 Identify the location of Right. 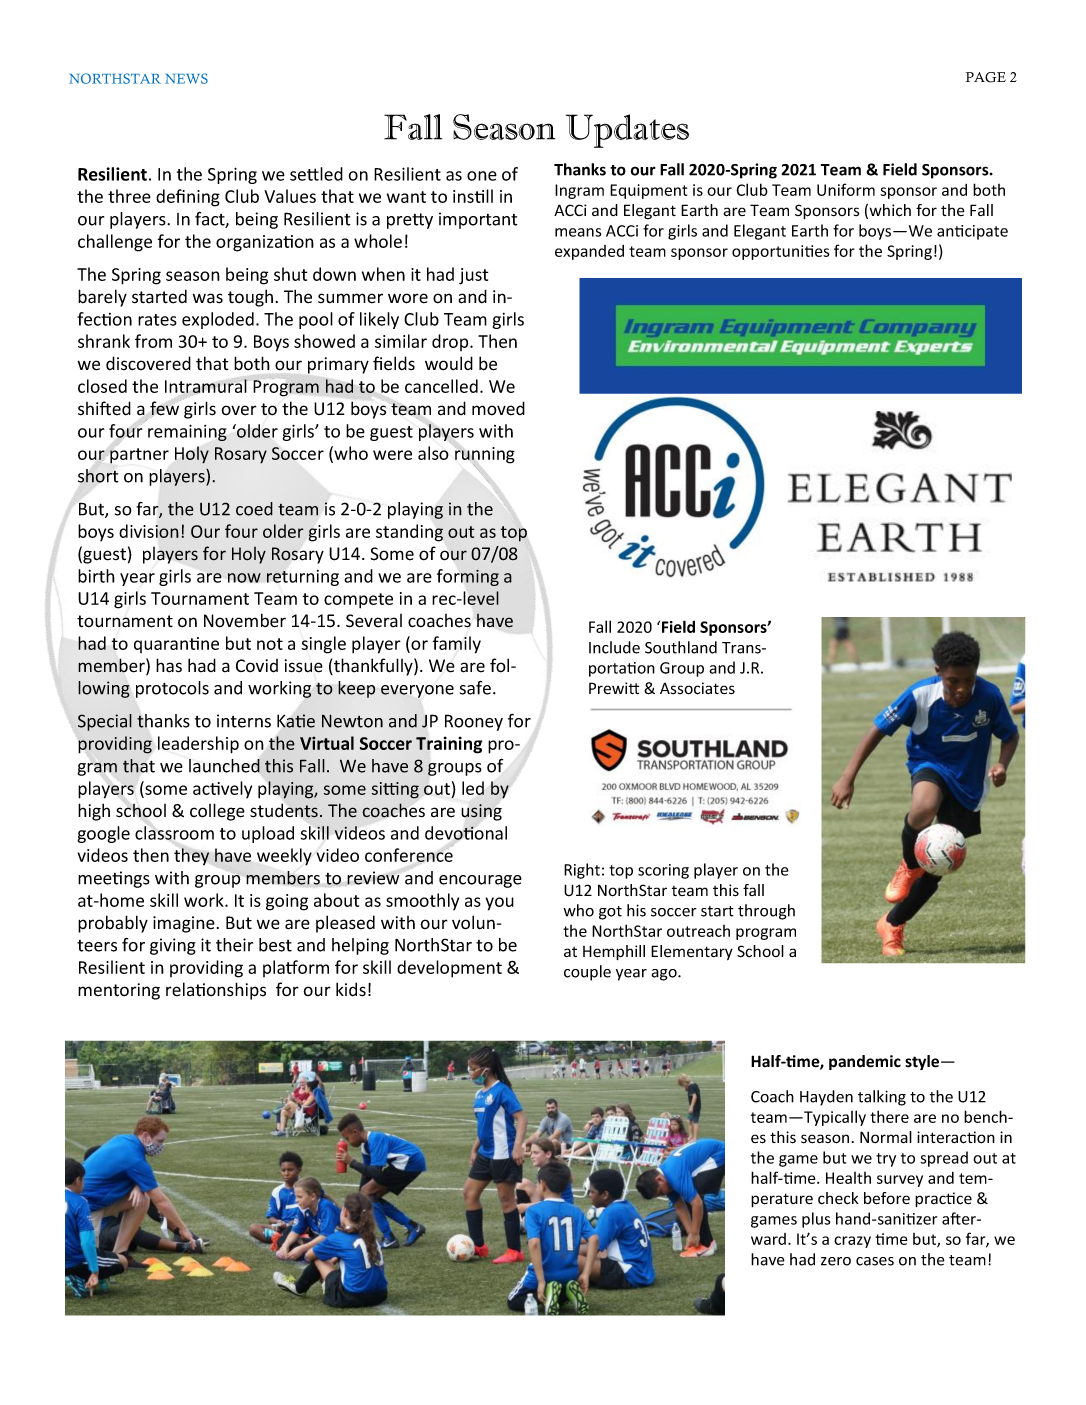
(582, 871).
